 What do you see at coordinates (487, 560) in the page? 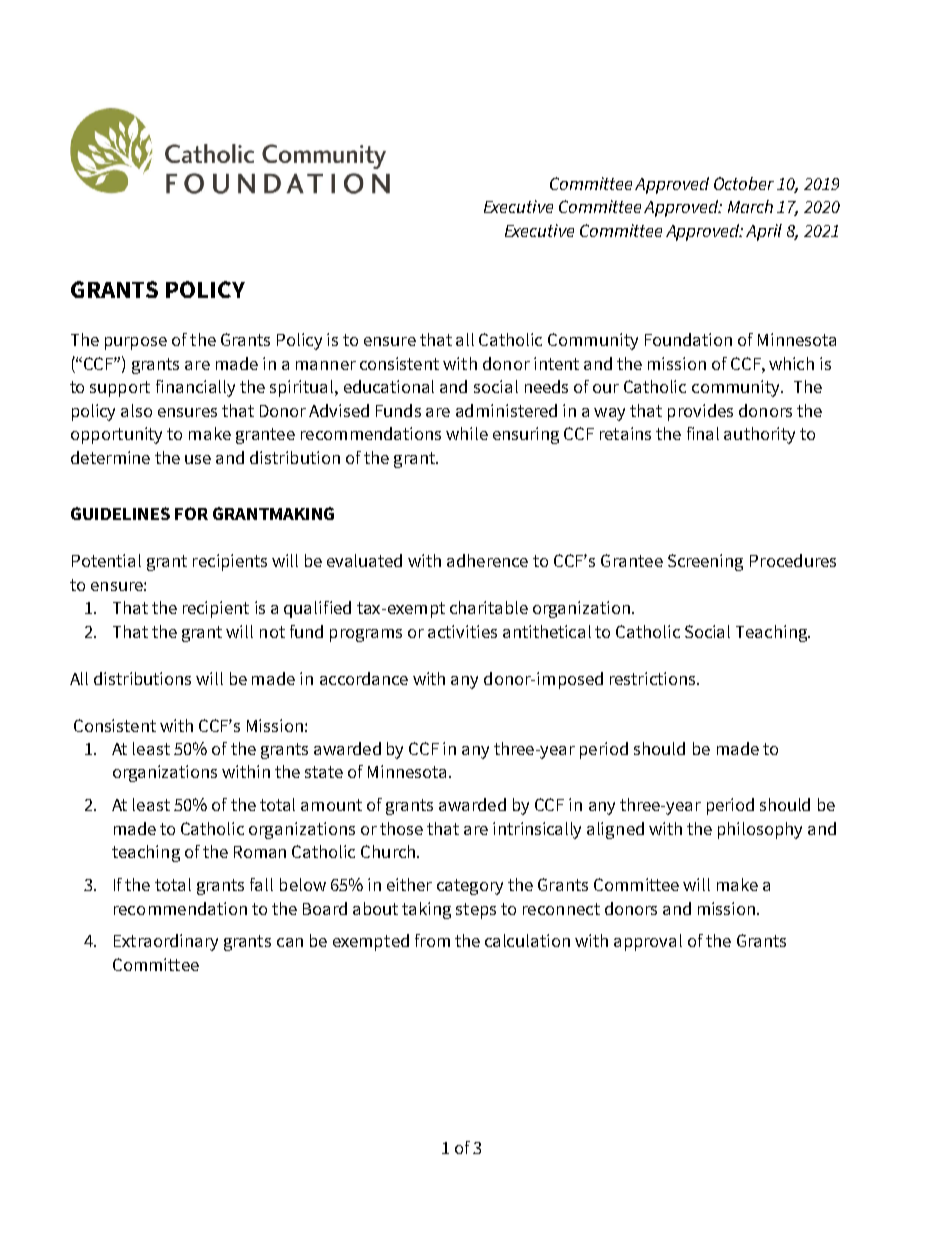
I see `adherence` at bounding box center [487, 560].
